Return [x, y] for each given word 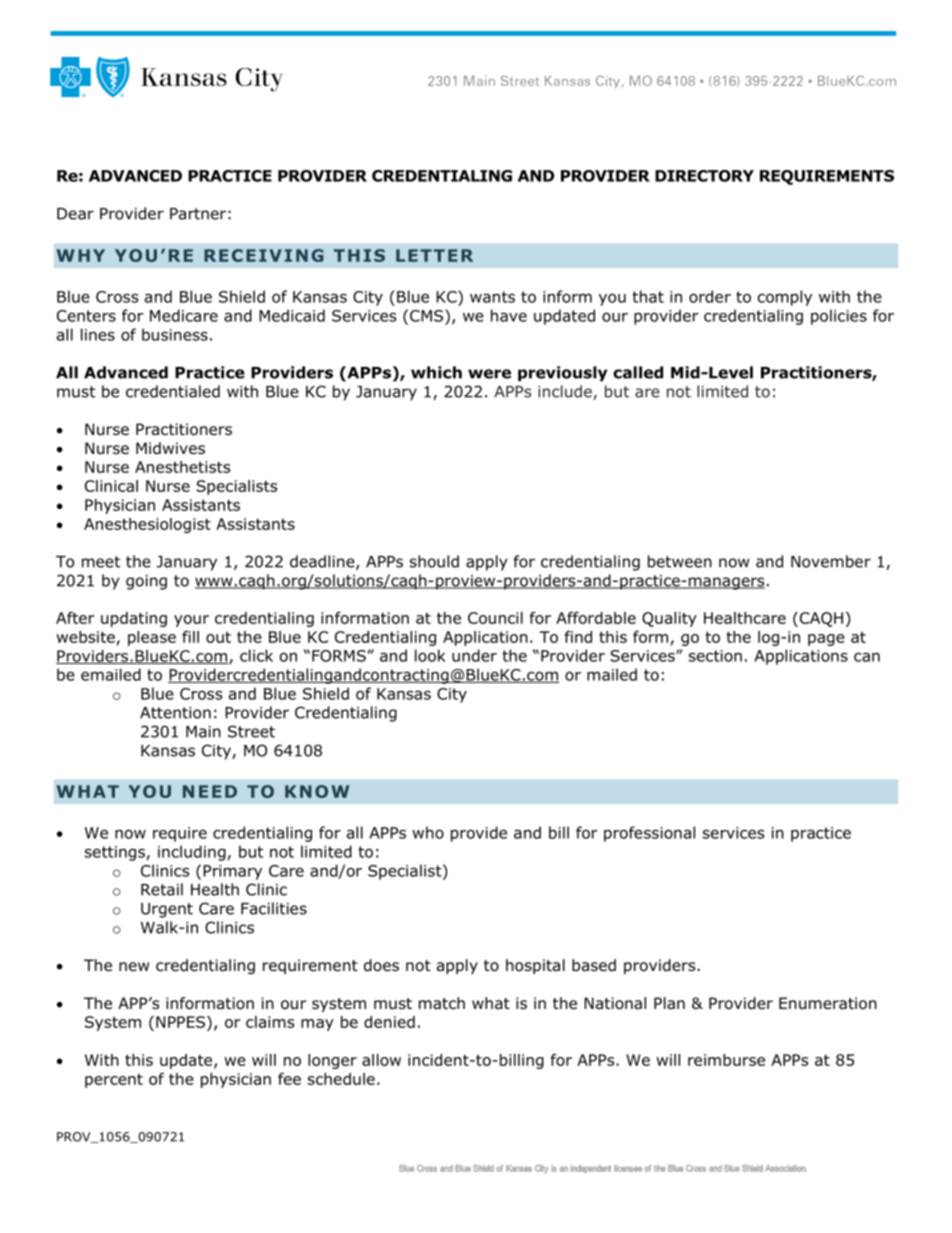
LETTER [434, 255]
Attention [175, 713]
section [715, 656]
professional [649, 834]
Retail [162, 889]
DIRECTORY [704, 176]
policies [839, 317]
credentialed [173, 391]
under [474, 655]
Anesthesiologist [147, 525]
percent [114, 1081]
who [428, 832]
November [831, 561]
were [489, 374]
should [434, 561]
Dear [75, 214]
